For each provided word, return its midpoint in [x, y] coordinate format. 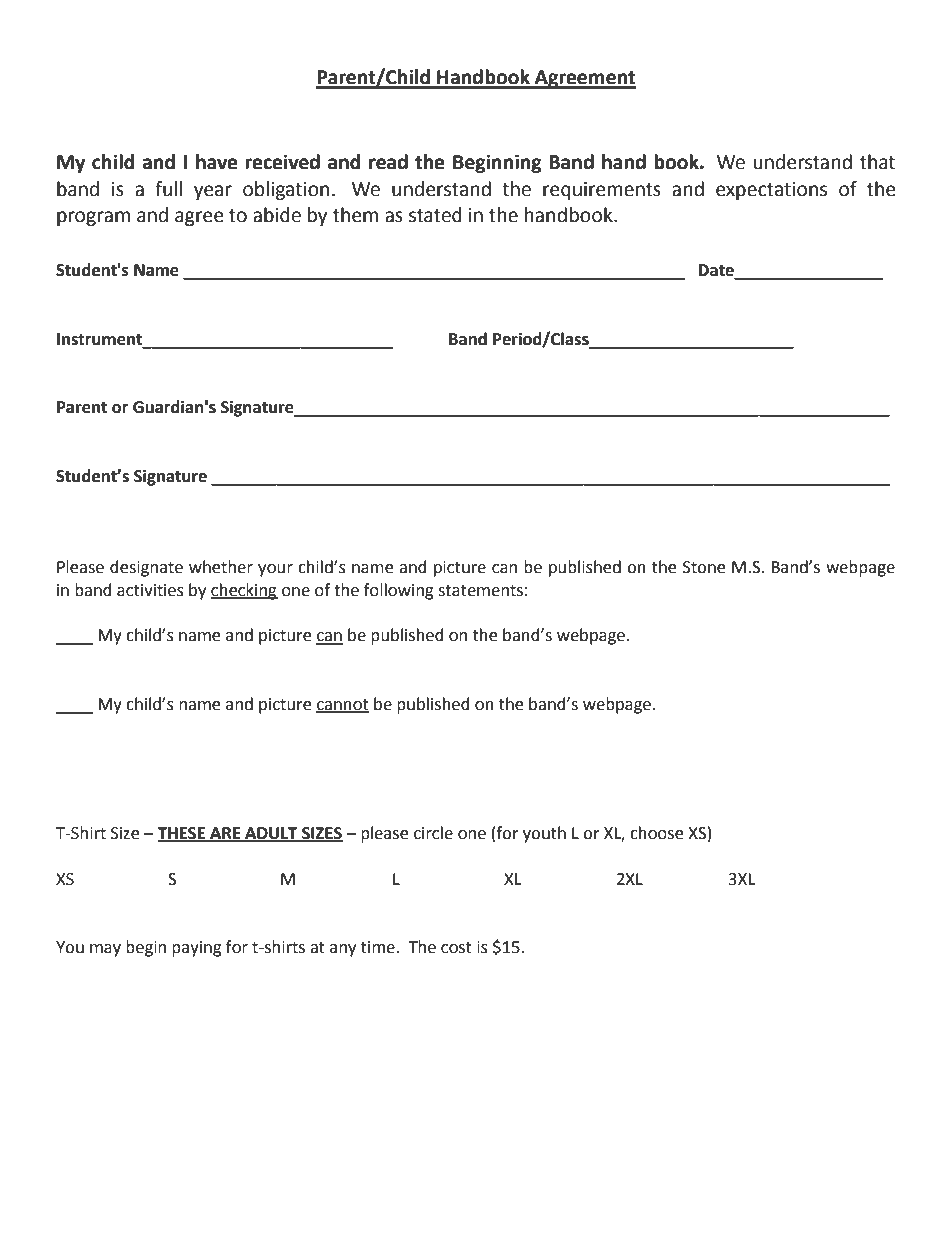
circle [433, 833]
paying [197, 949]
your [275, 570]
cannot [342, 705]
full [168, 189]
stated [435, 215]
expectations [771, 191]
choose [656, 833]
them [355, 215]
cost [456, 948]
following [399, 591]
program [93, 218]
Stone [704, 567]
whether [221, 567]
